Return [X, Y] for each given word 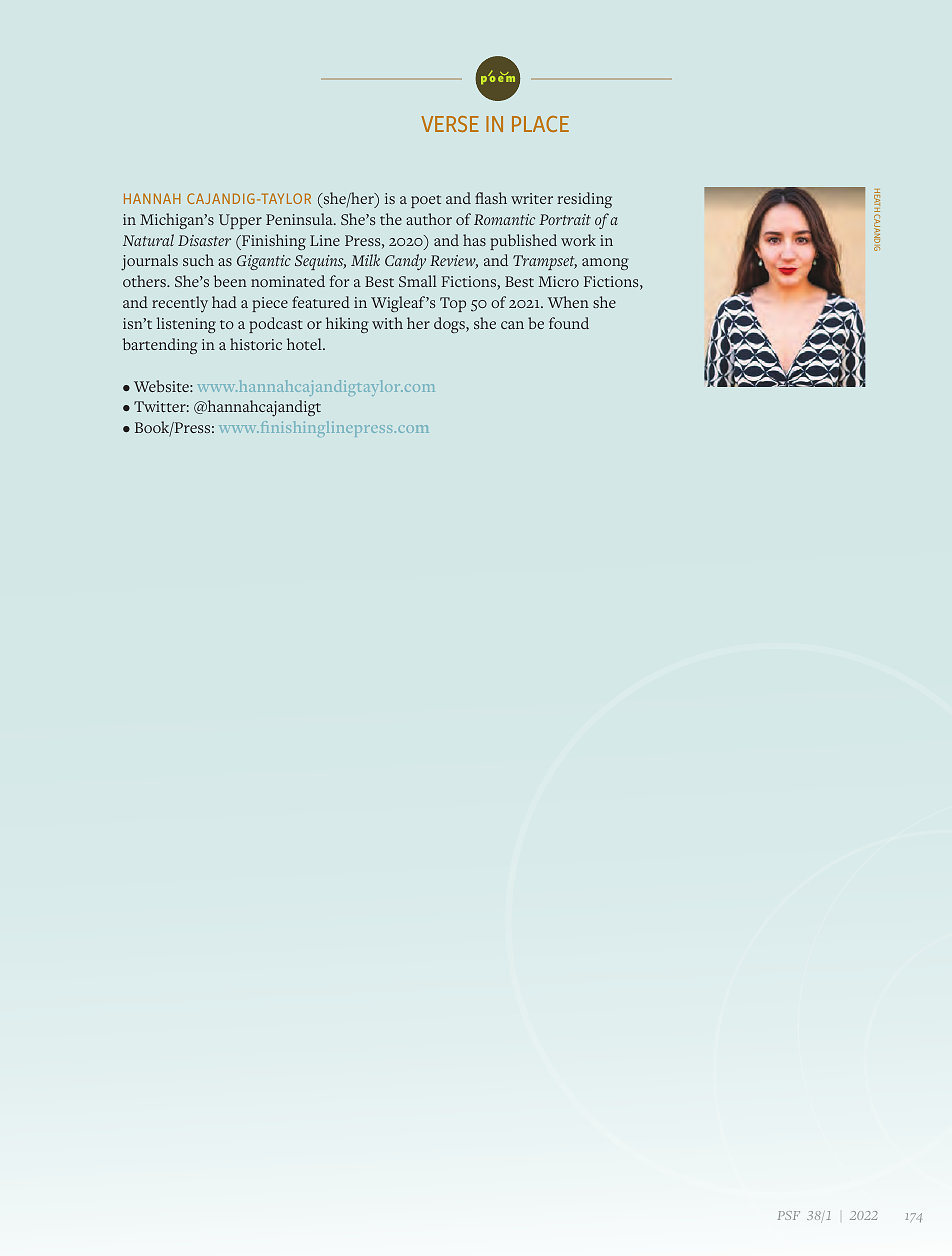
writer [532, 198]
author [429, 219]
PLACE [540, 124]
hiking [347, 325]
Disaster [204, 240]
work [578, 240]
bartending [160, 346]
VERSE [450, 124]
